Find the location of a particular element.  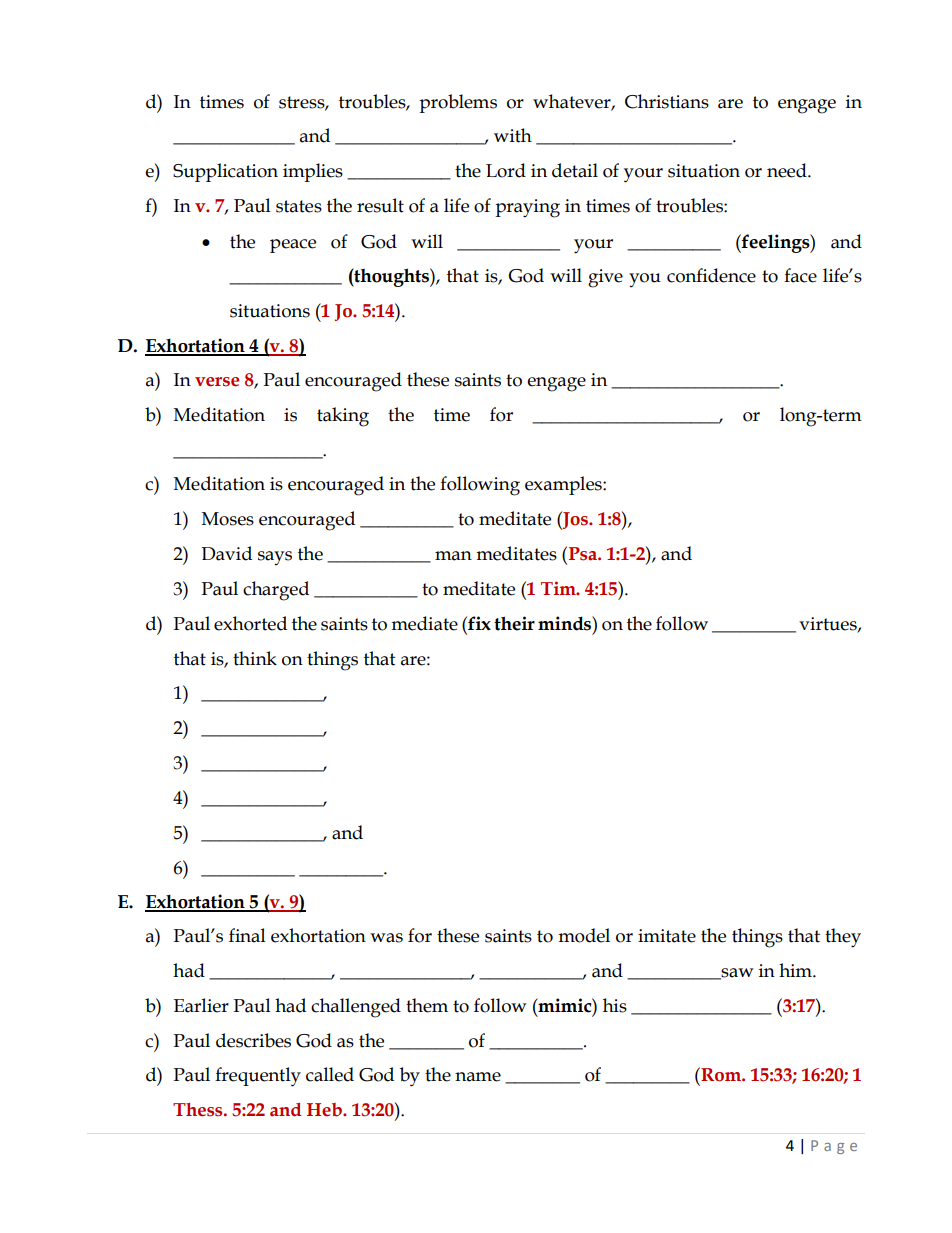

name is located at coordinates (478, 1077).
